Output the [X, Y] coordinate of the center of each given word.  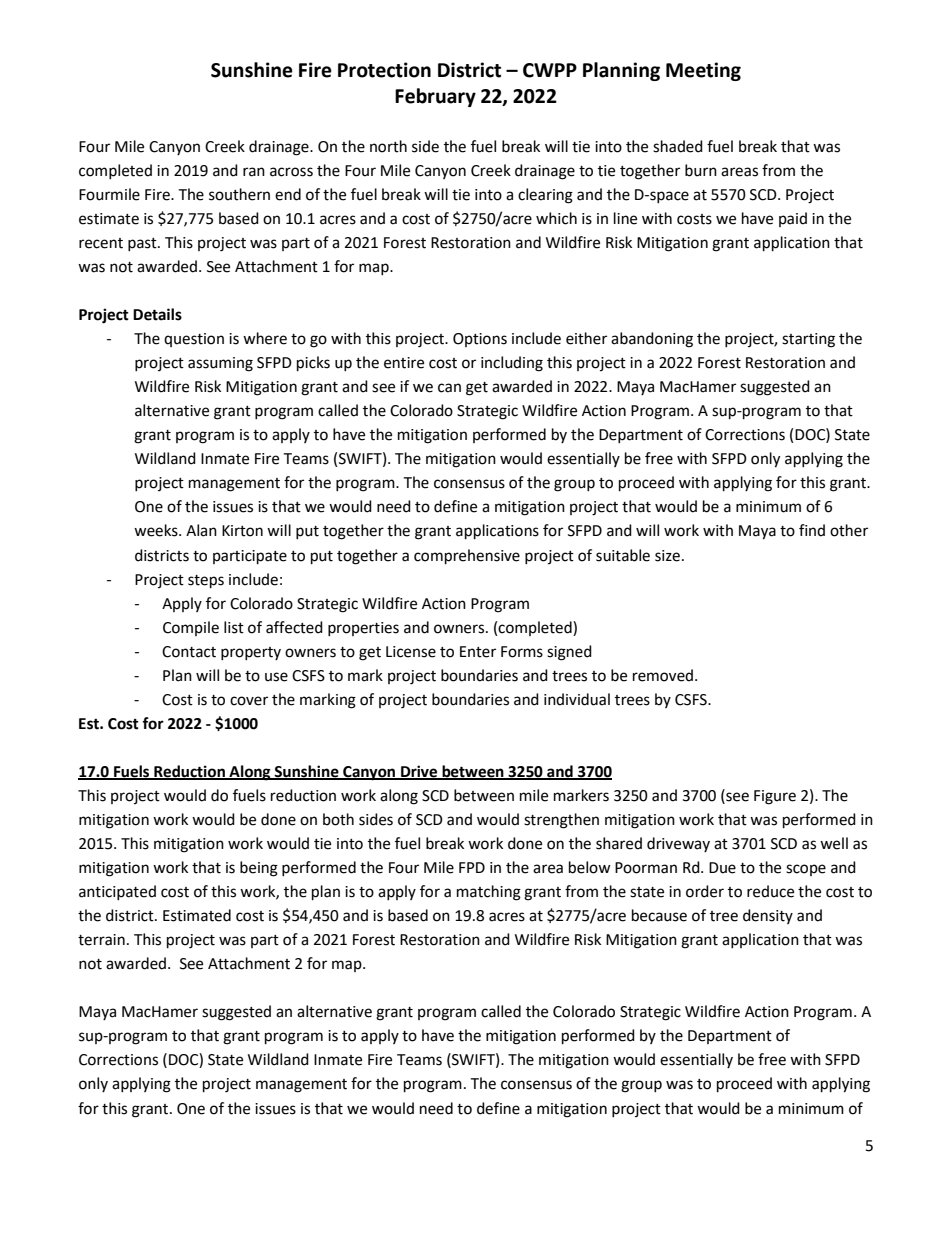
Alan [201, 530]
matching [489, 893]
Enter [478, 652]
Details [157, 314]
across [291, 172]
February [435, 97]
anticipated [117, 892]
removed [663, 675]
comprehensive [467, 557]
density [768, 916]
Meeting [703, 71]
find [812, 530]
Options [480, 340]
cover [249, 701]
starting [808, 340]
